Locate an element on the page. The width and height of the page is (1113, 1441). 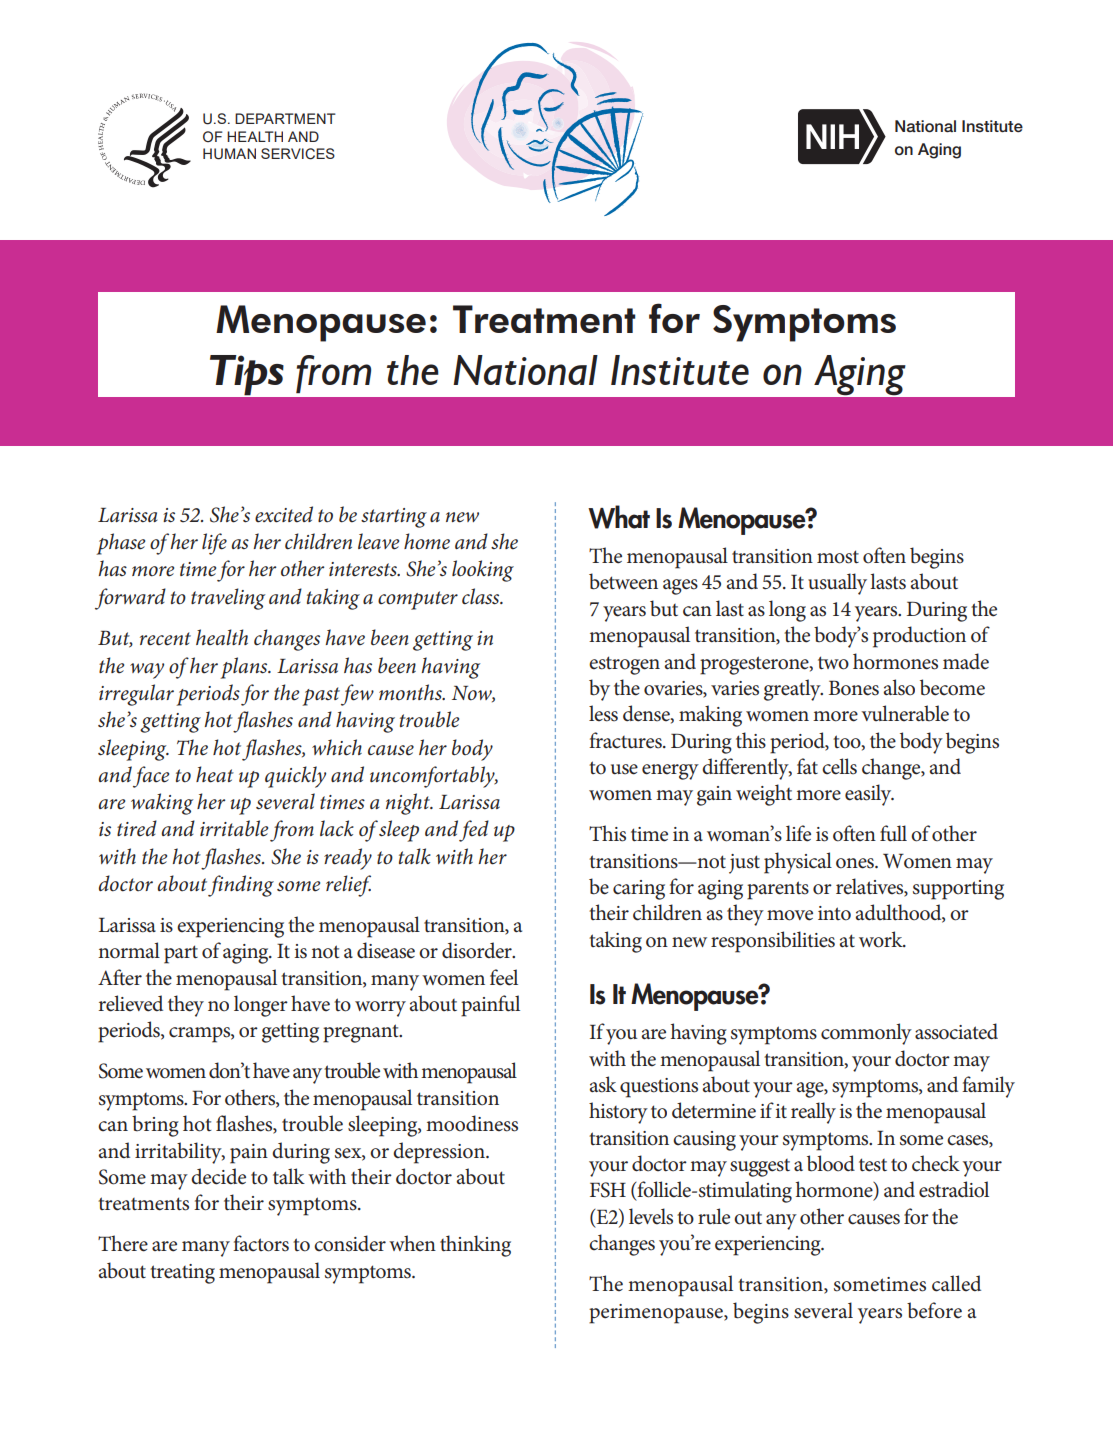
heat is located at coordinates (215, 774).
